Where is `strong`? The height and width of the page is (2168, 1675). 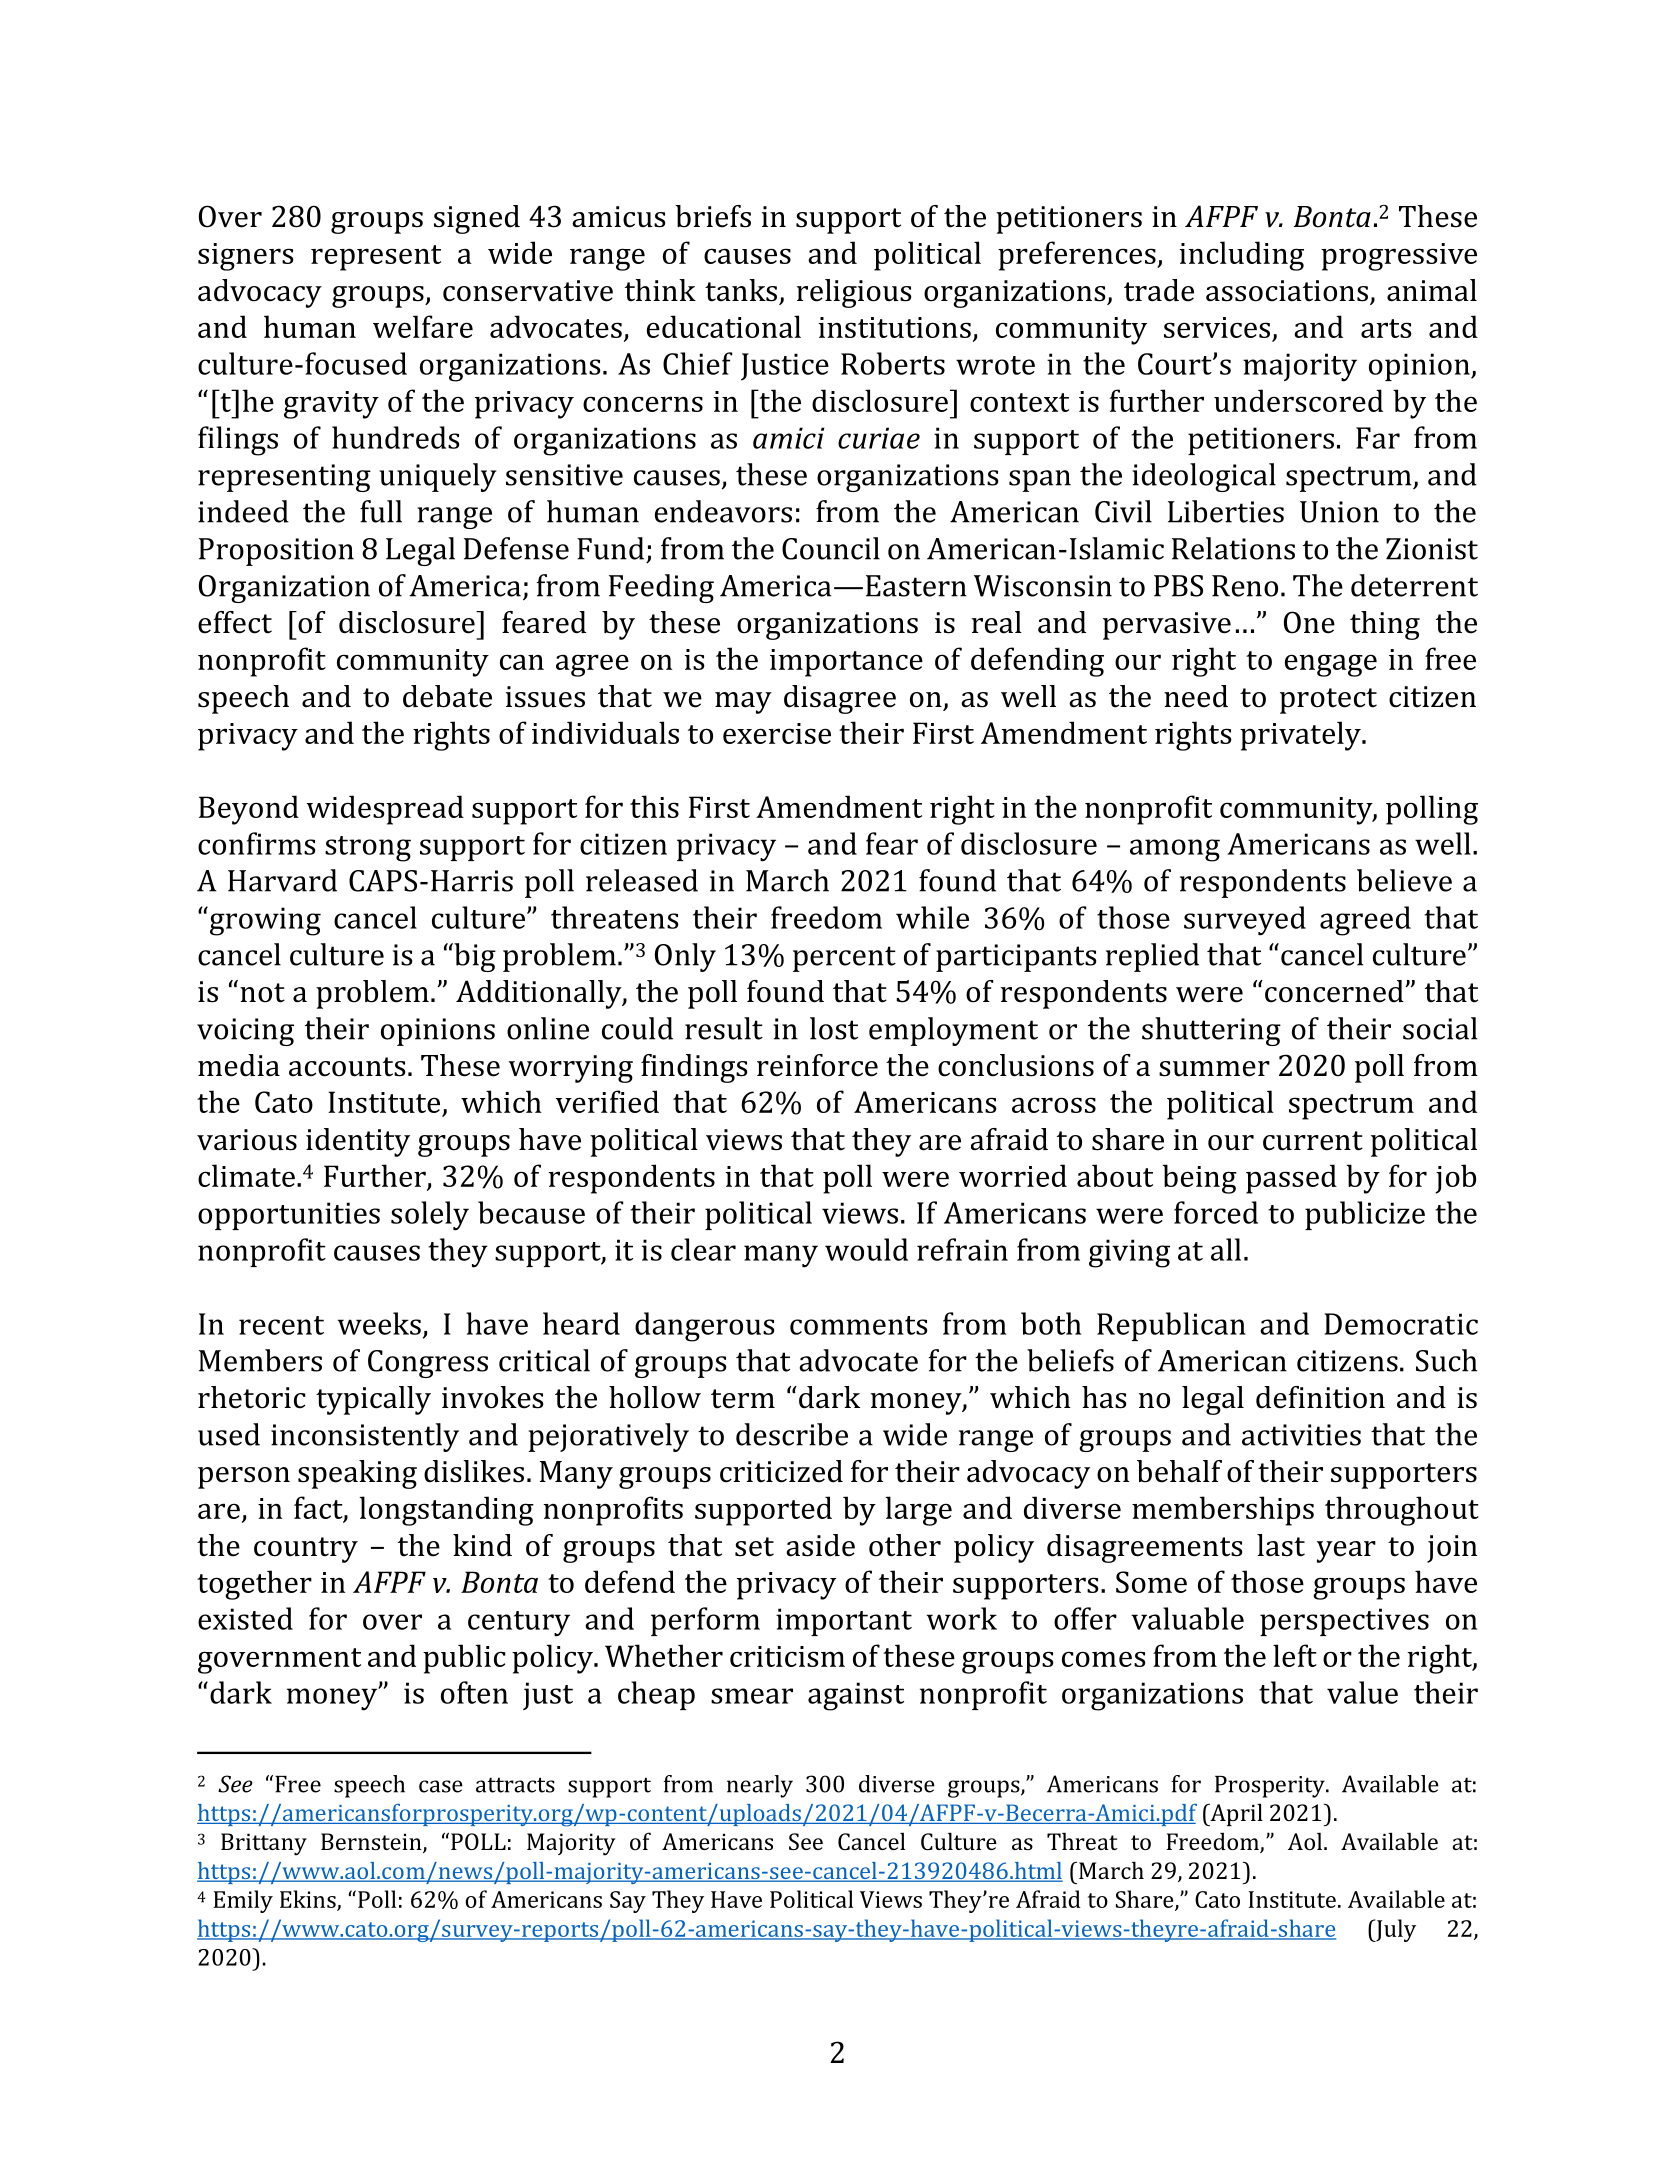
strong is located at coordinates (368, 849).
